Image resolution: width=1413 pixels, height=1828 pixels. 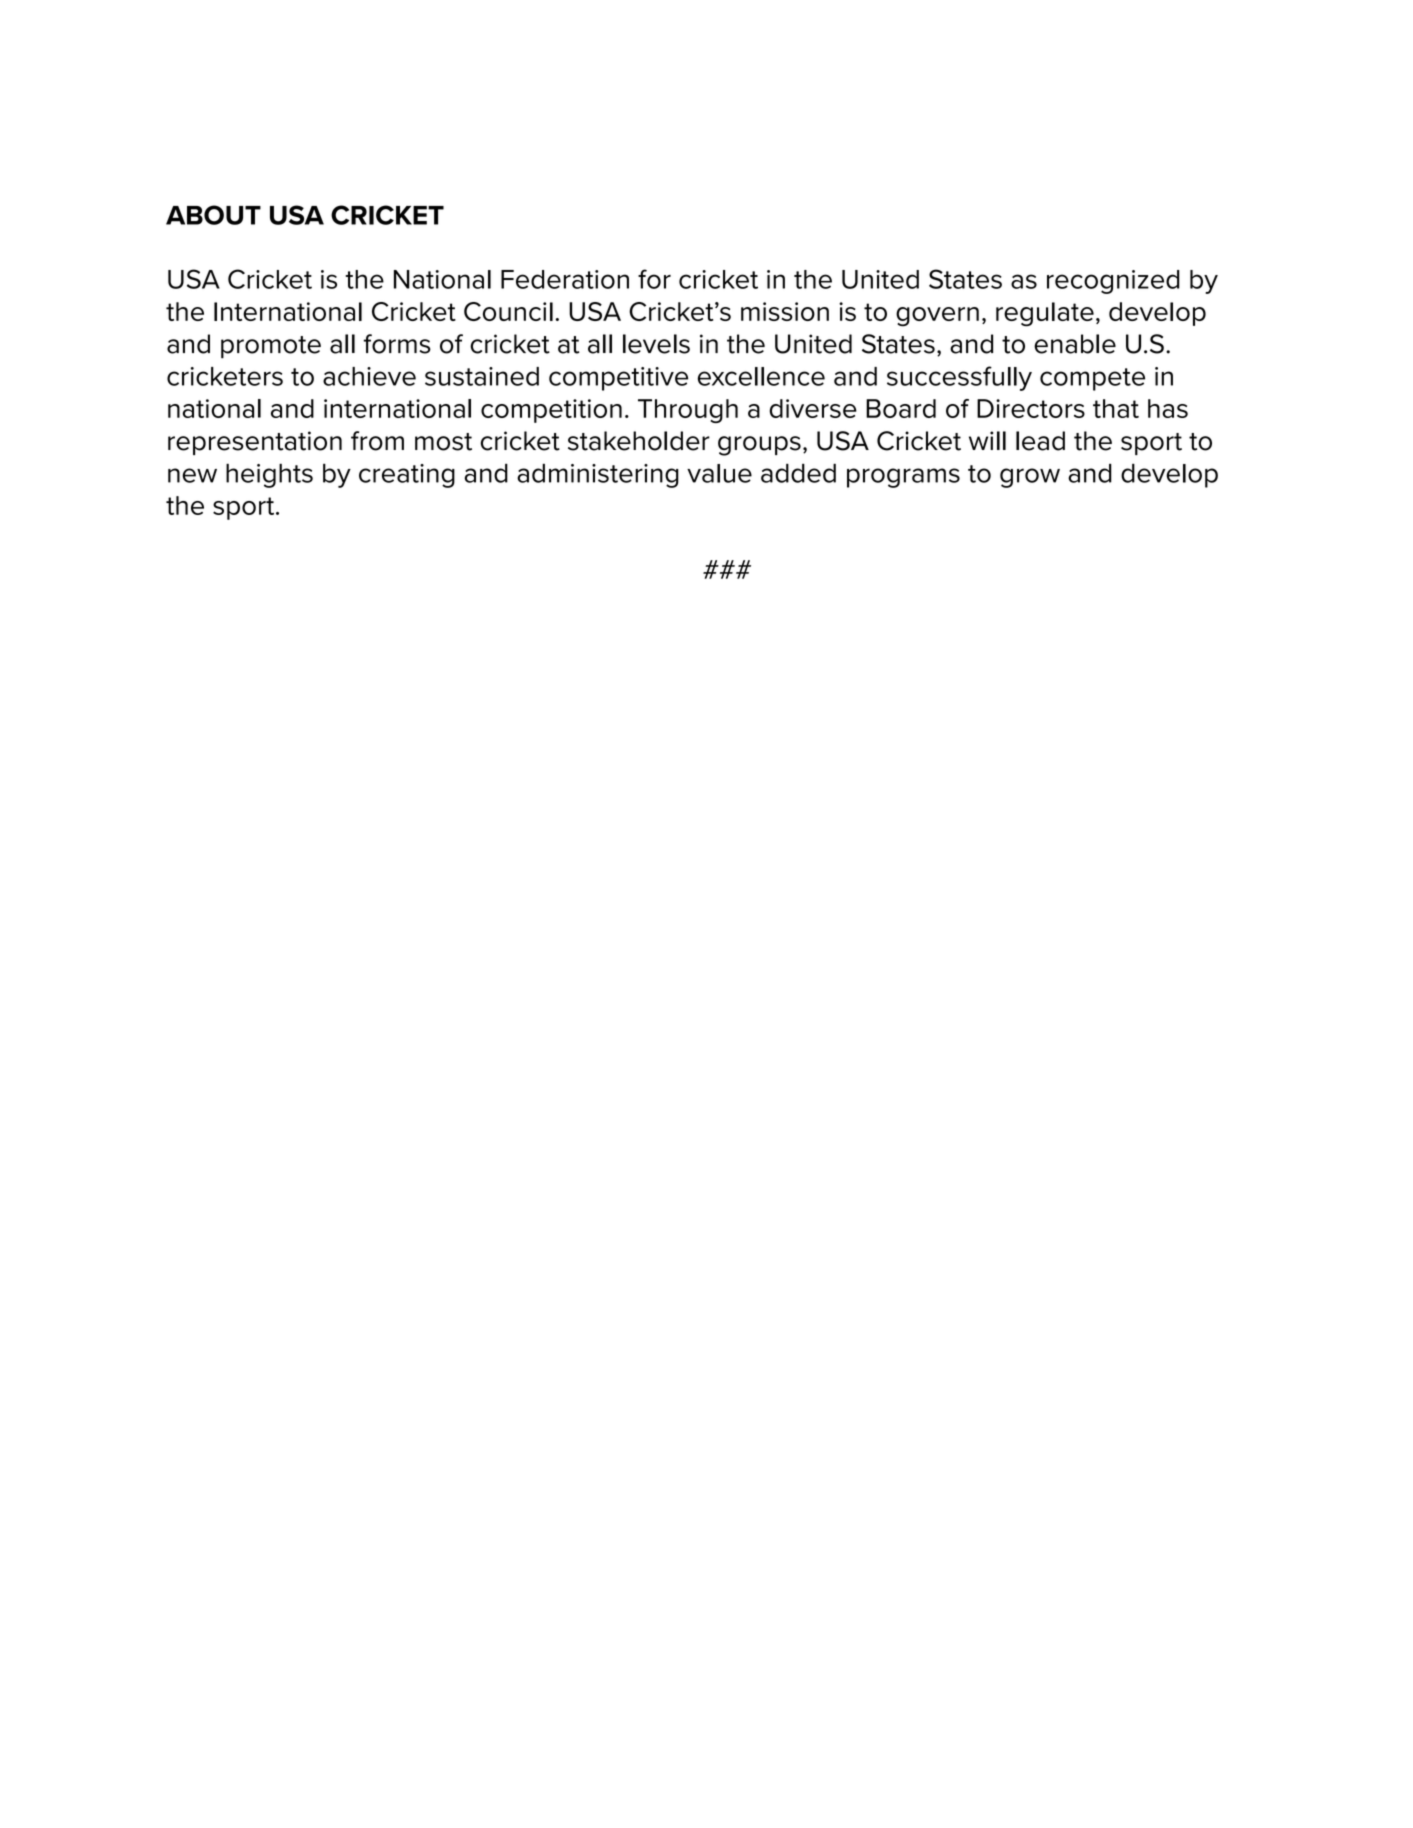 I want to click on recognized, so click(x=1113, y=282).
